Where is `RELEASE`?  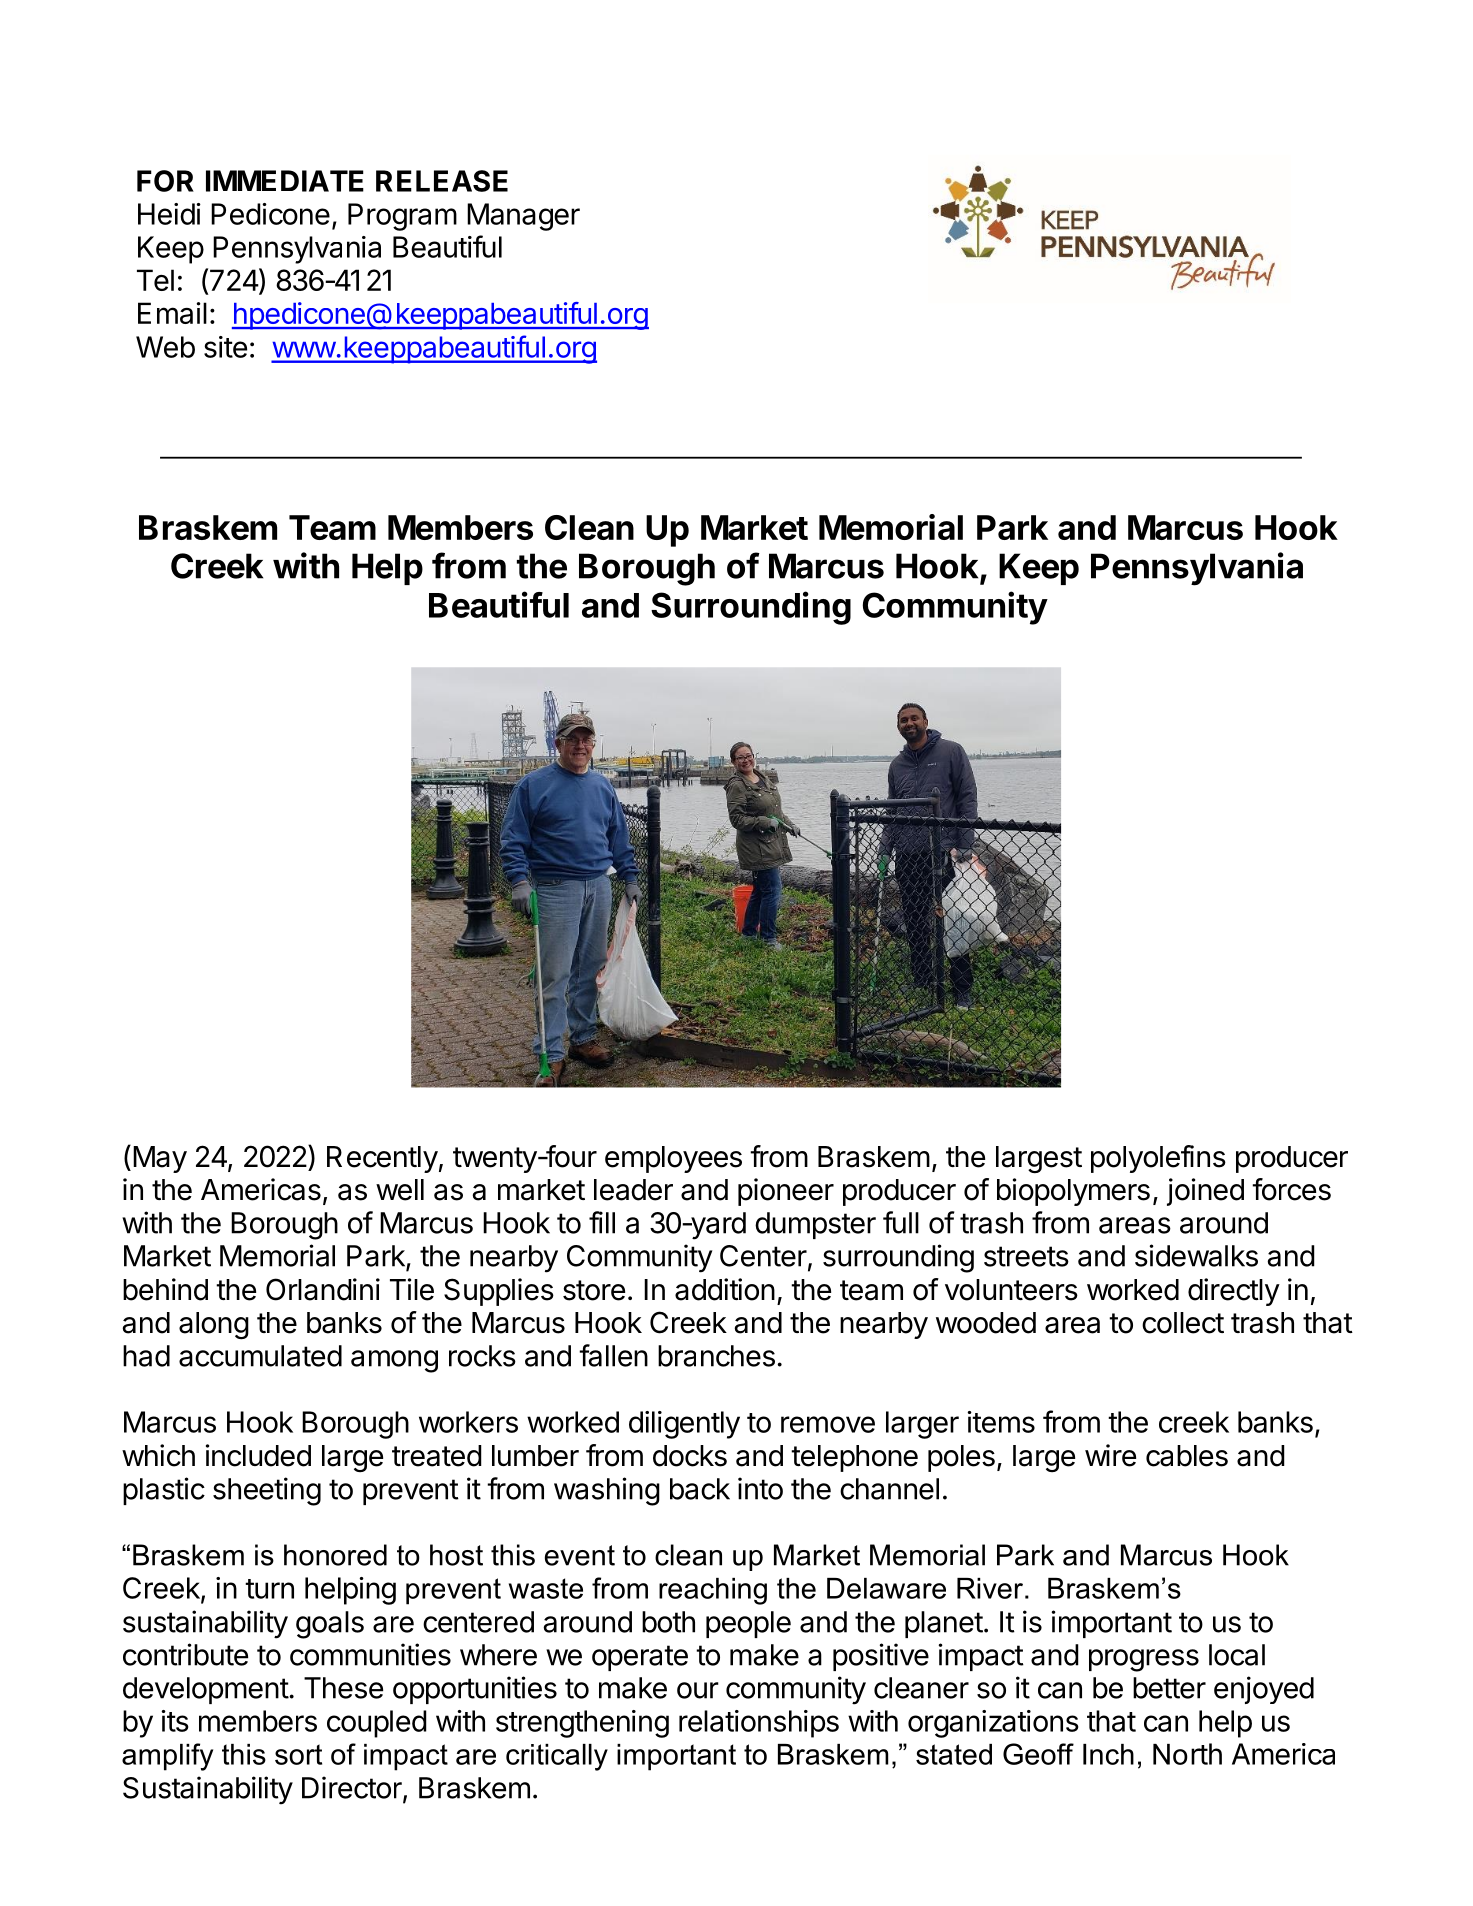
RELEASE is located at coordinates (442, 181).
